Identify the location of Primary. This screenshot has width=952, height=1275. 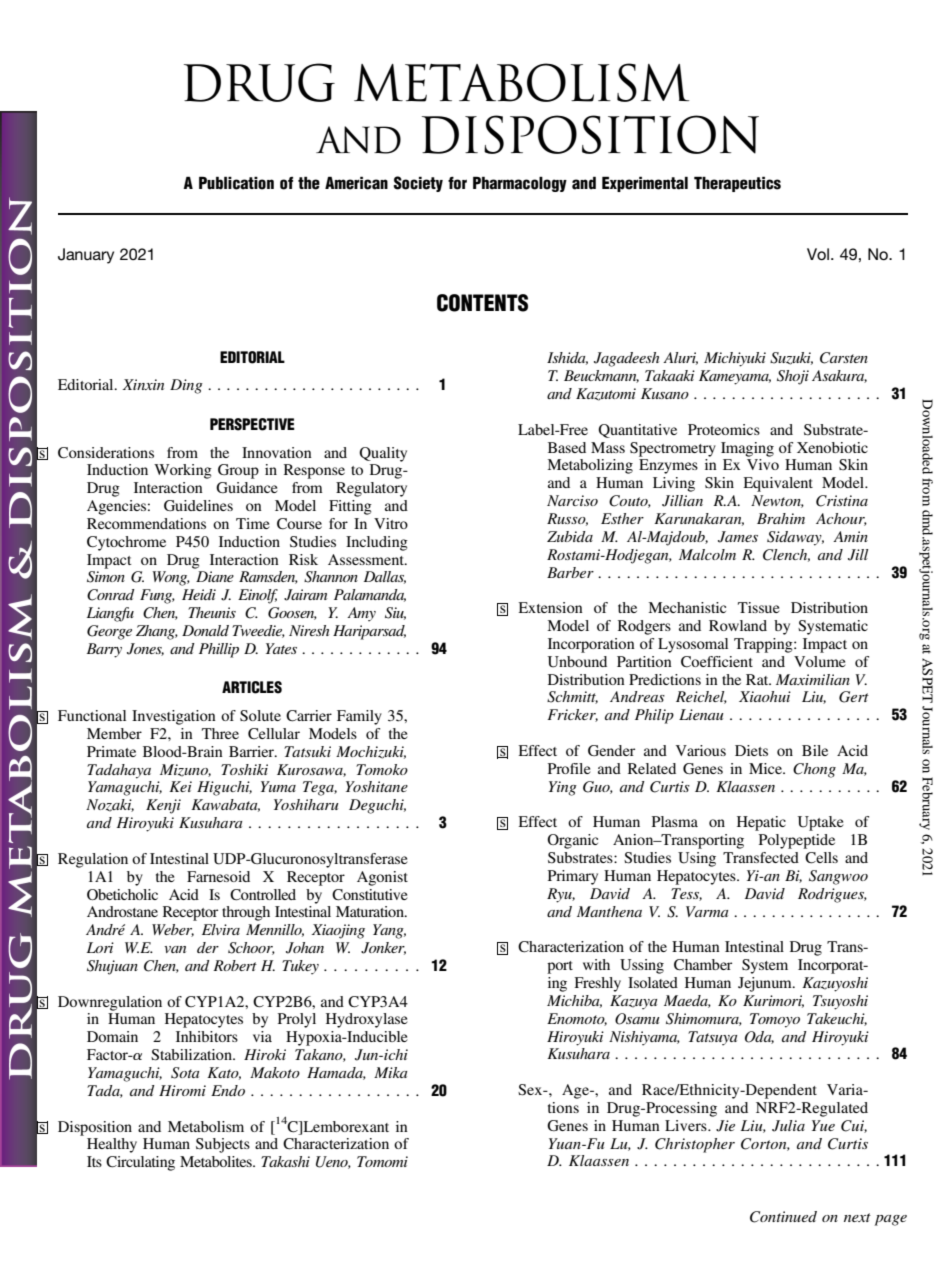
(573, 877).
